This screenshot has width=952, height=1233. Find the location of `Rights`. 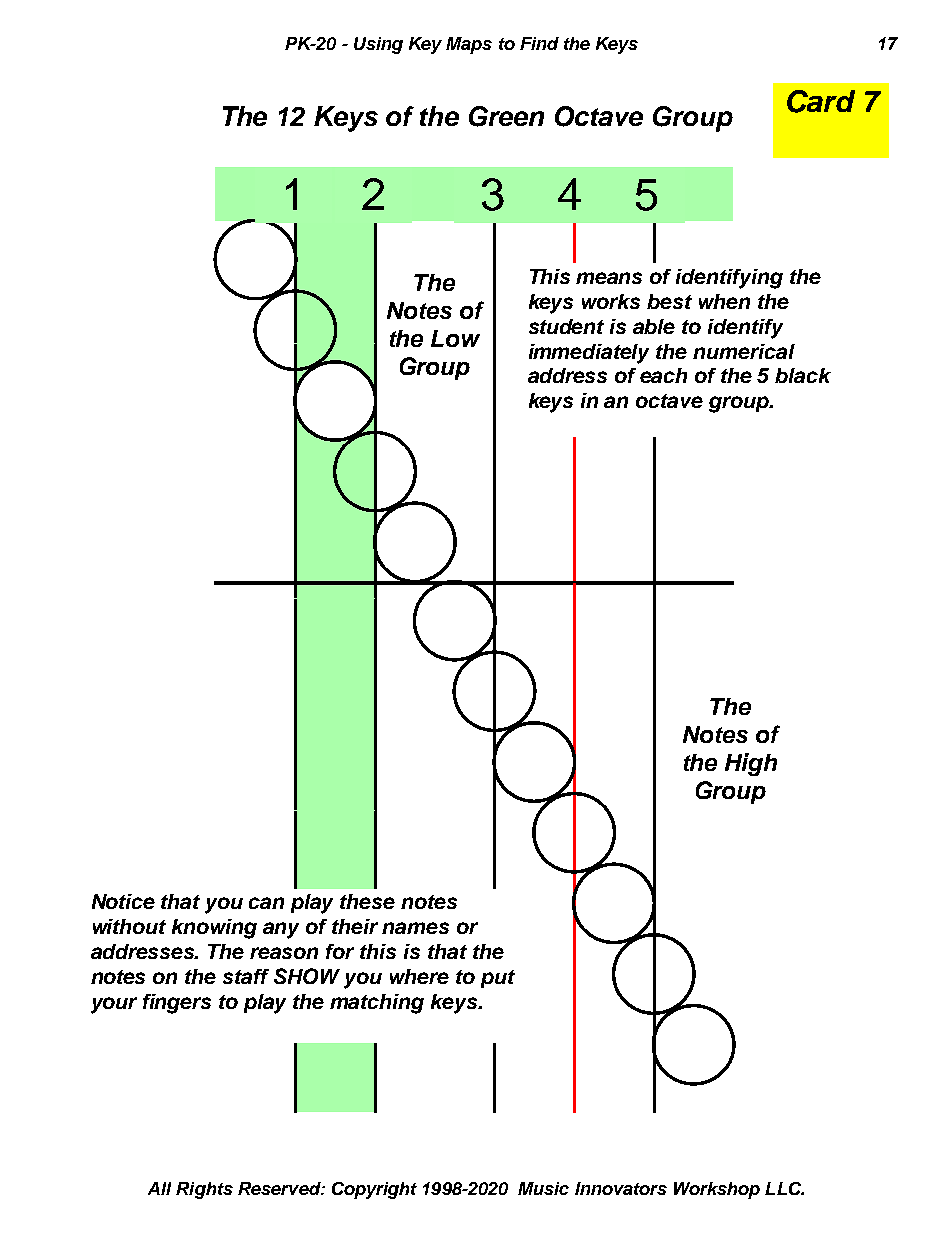

Rights is located at coordinates (204, 1190).
